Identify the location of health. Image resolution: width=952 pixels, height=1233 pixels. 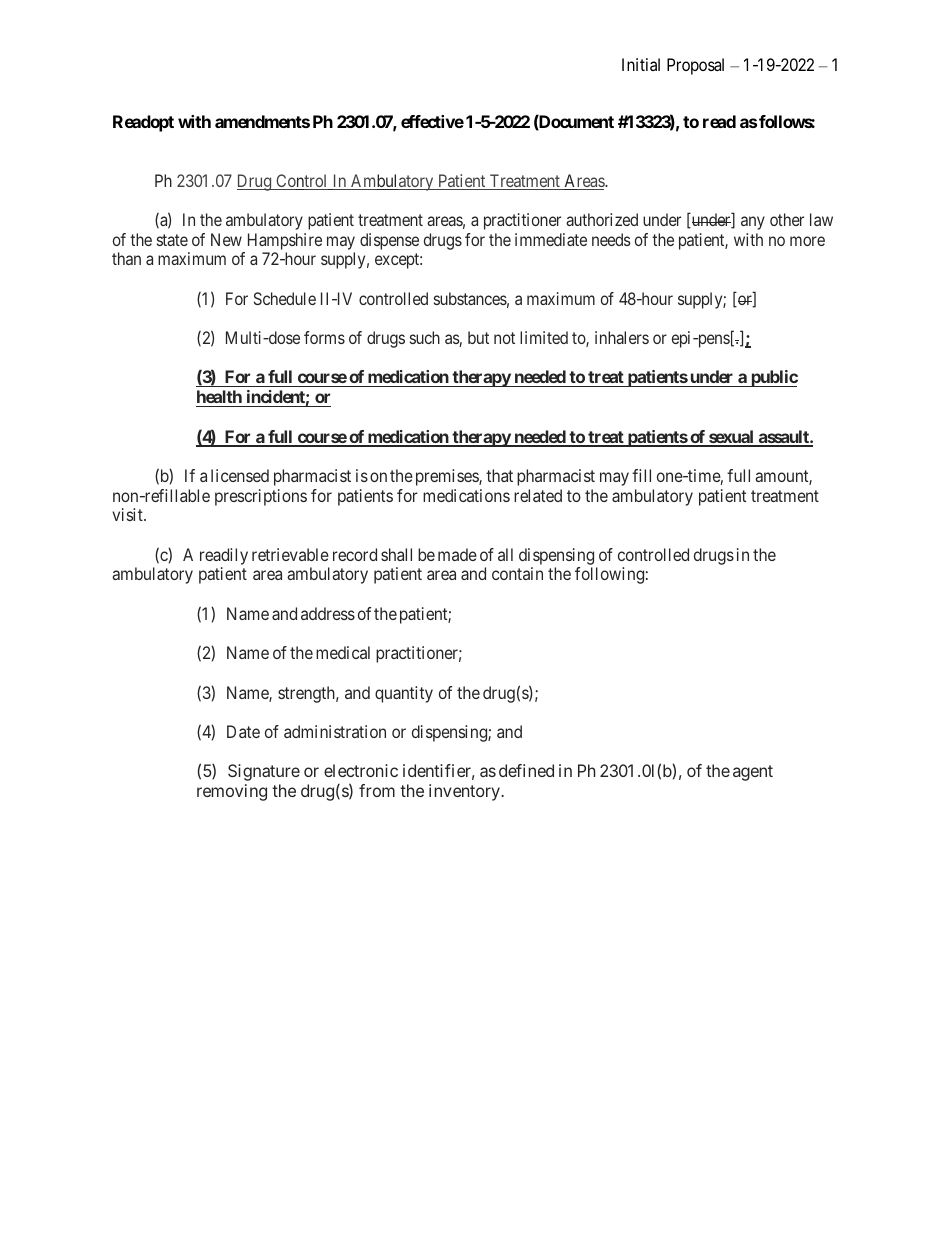
(219, 396).
